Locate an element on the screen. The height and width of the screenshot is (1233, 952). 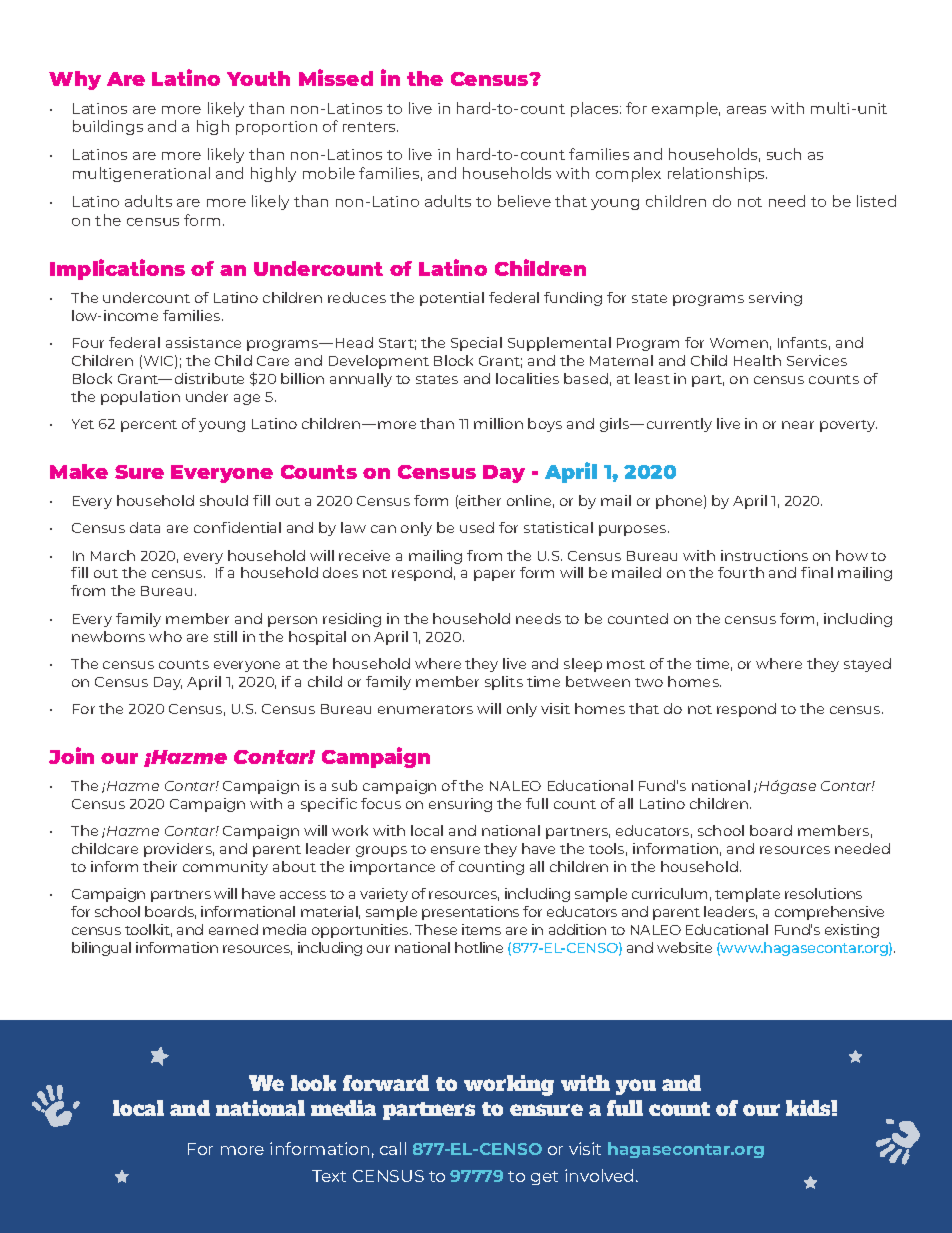
Special is located at coordinates (476, 344).
